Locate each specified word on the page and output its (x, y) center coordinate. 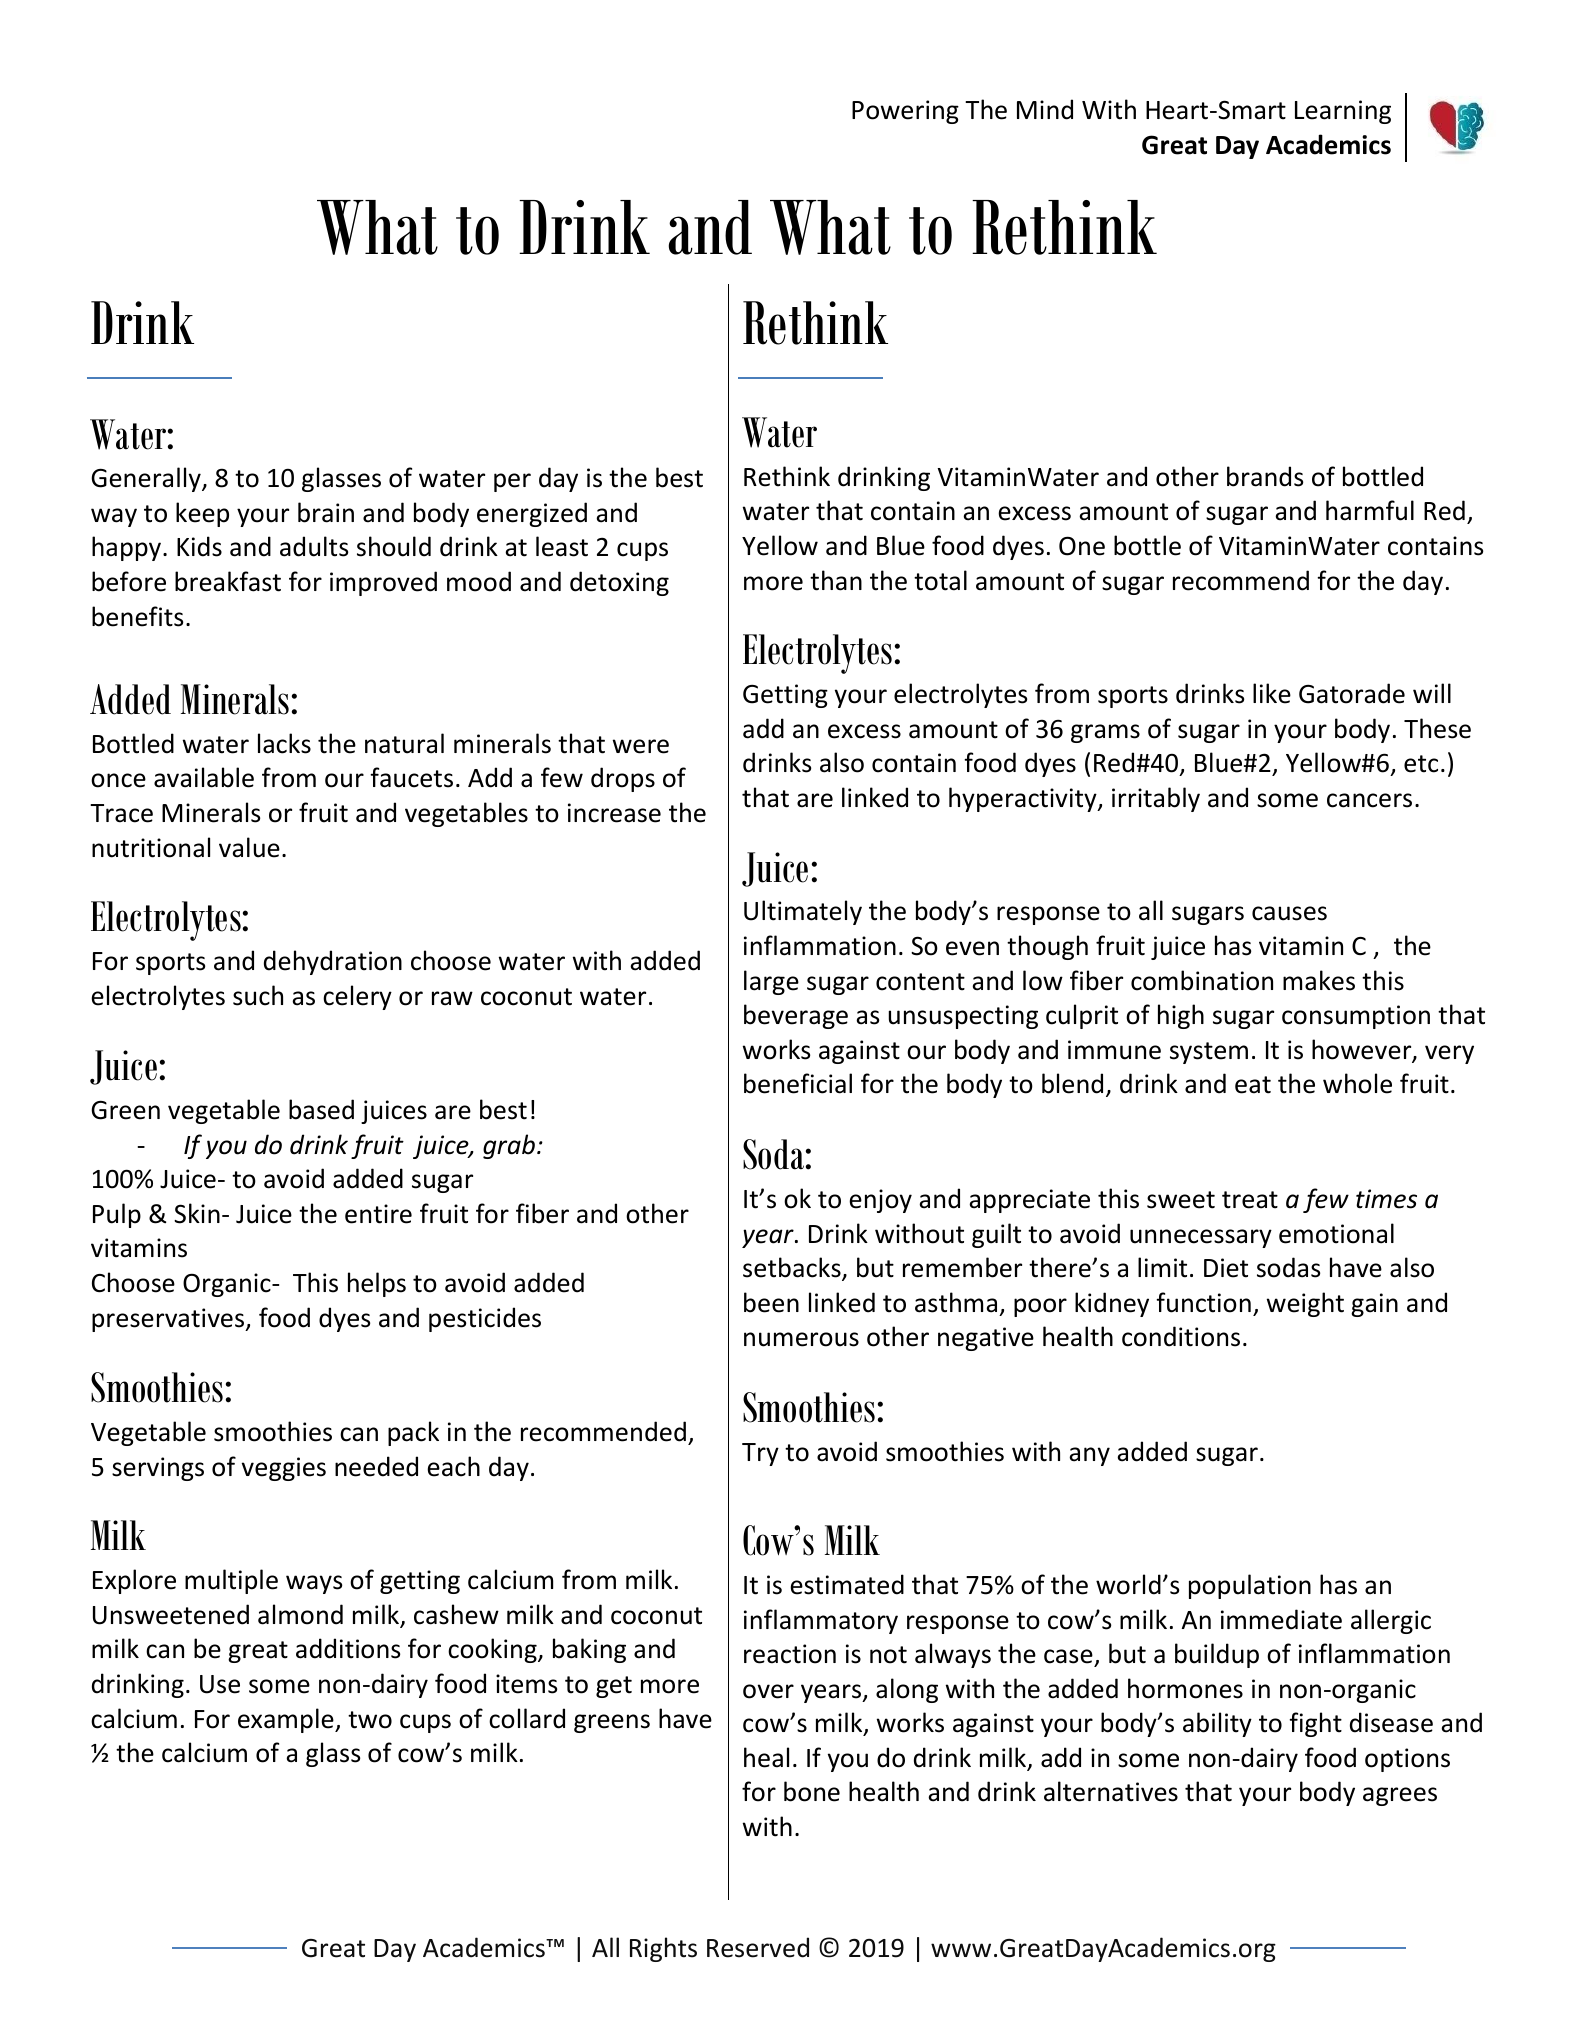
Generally (147, 479)
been (771, 1302)
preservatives (169, 1320)
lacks (284, 743)
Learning (1343, 112)
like (1272, 693)
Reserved (758, 1947)
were (641, 746)
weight (1305, 1304)
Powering (905, 112)
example (287, 1720)
